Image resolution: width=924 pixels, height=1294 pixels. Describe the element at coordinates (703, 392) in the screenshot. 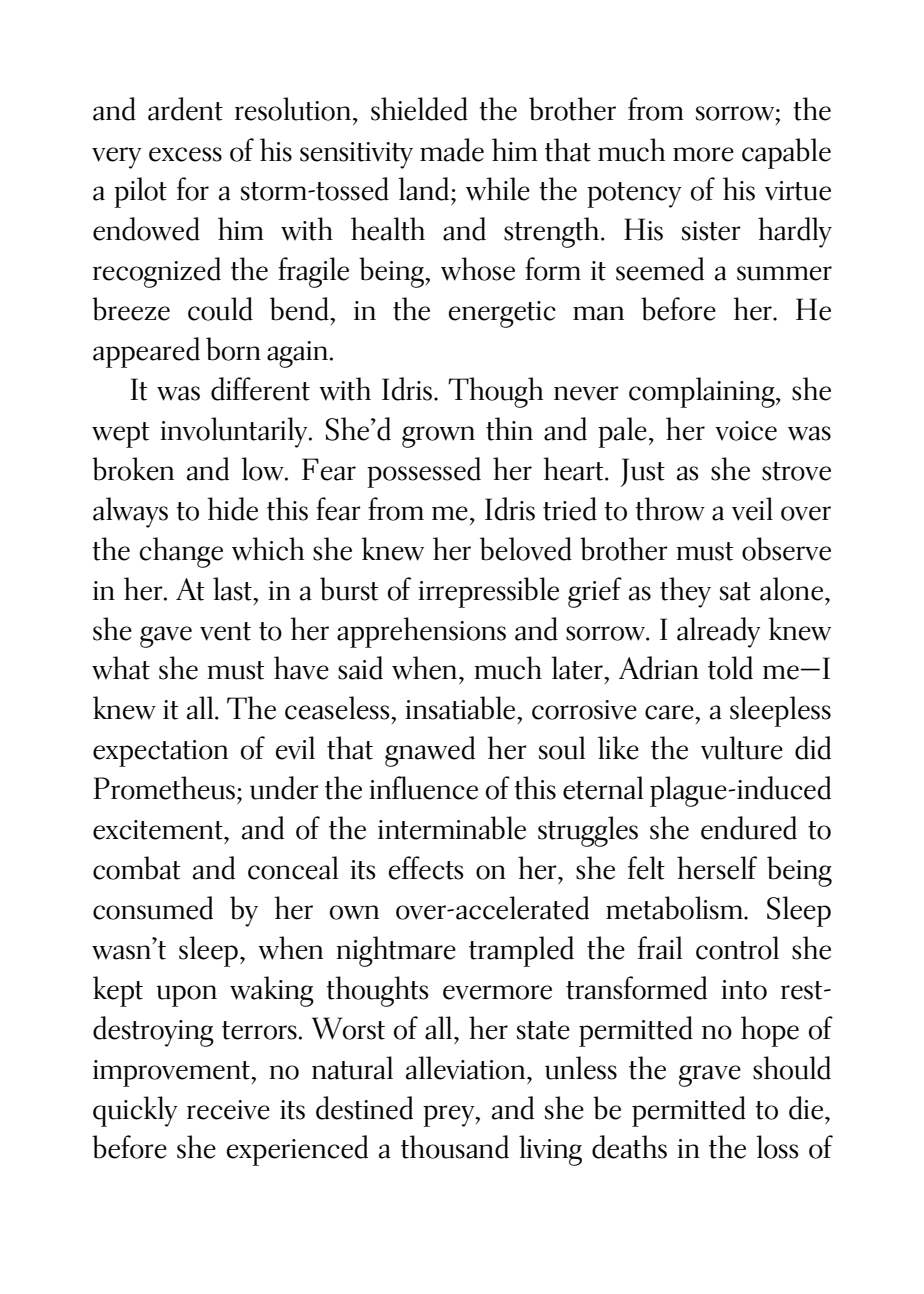

I see `complaining` at that location.
